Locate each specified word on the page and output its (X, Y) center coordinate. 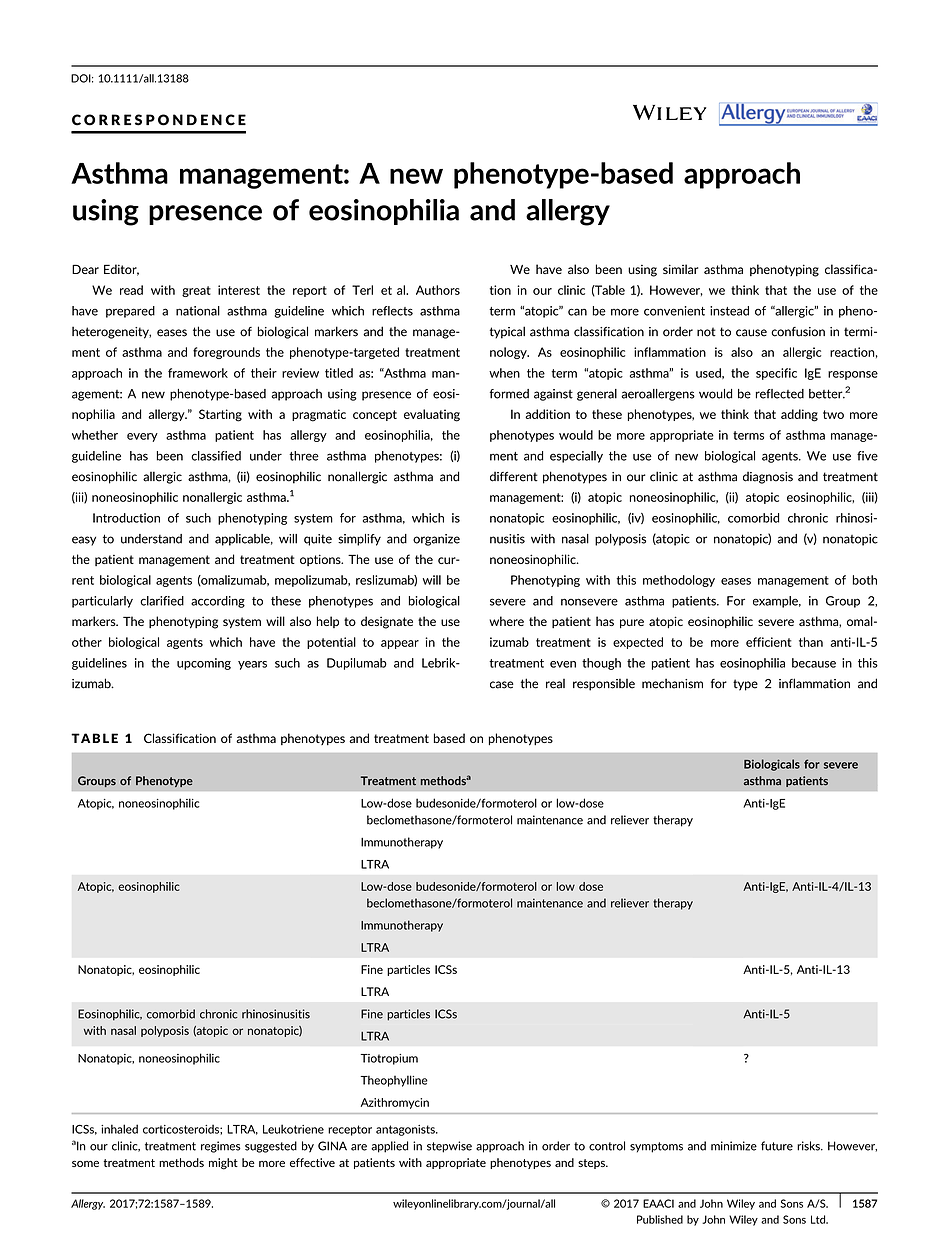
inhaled (119, 1129)
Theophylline (394, 1081)
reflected (780, 394)
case (502, 685)
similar (680, 269)
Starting (220, 415)
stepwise (449, 1147)
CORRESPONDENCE (159, 120)
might (223, 1164)
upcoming (204, 664)
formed (509, 394)
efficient (769, 642)
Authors (438, 290)
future (777, 1146)
